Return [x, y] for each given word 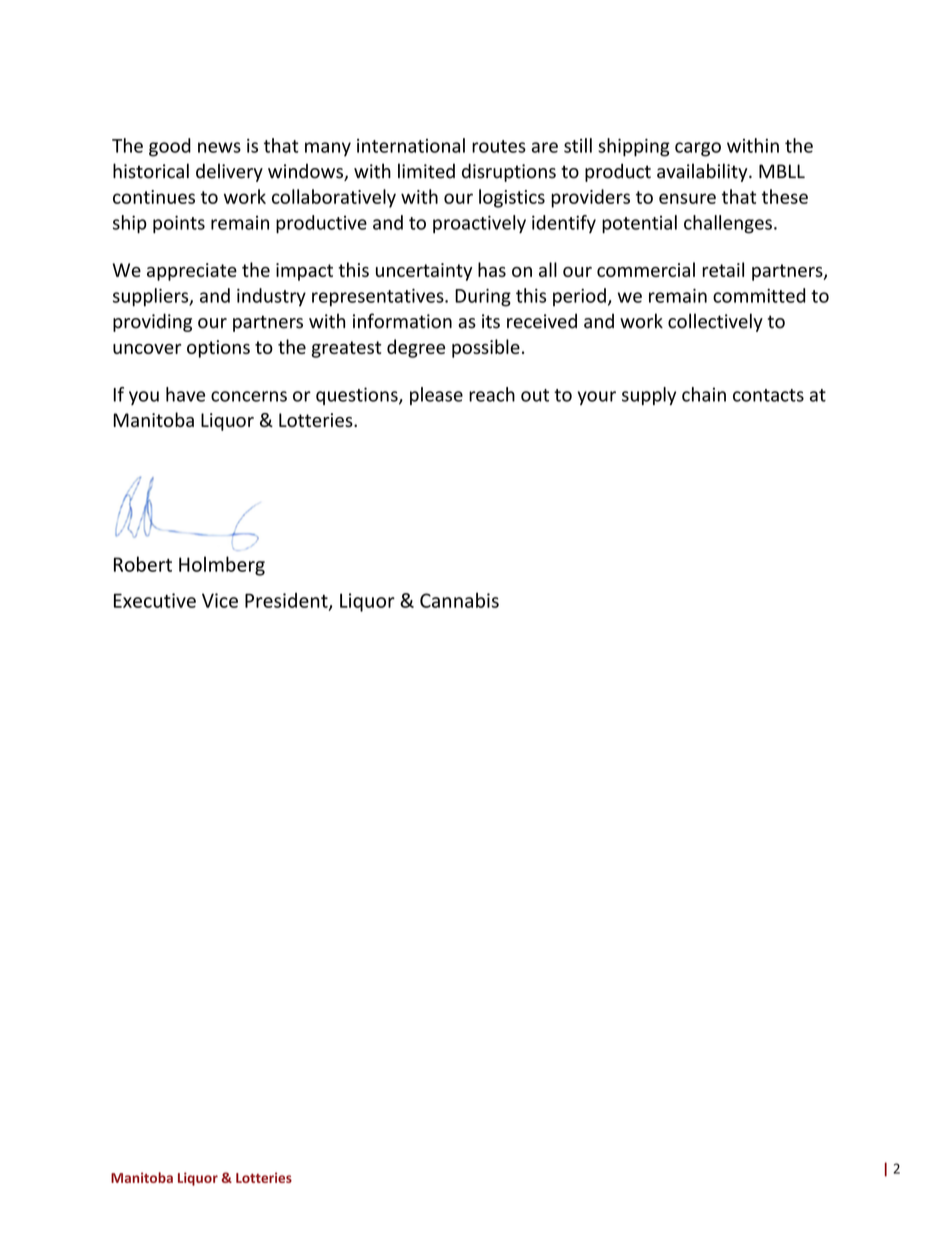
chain [704, 394]
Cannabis [459, 600]
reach [492, 394]
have [185, 394]
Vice [220, 600]
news [219, 147]
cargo [698, 149]
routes [499, 146]
